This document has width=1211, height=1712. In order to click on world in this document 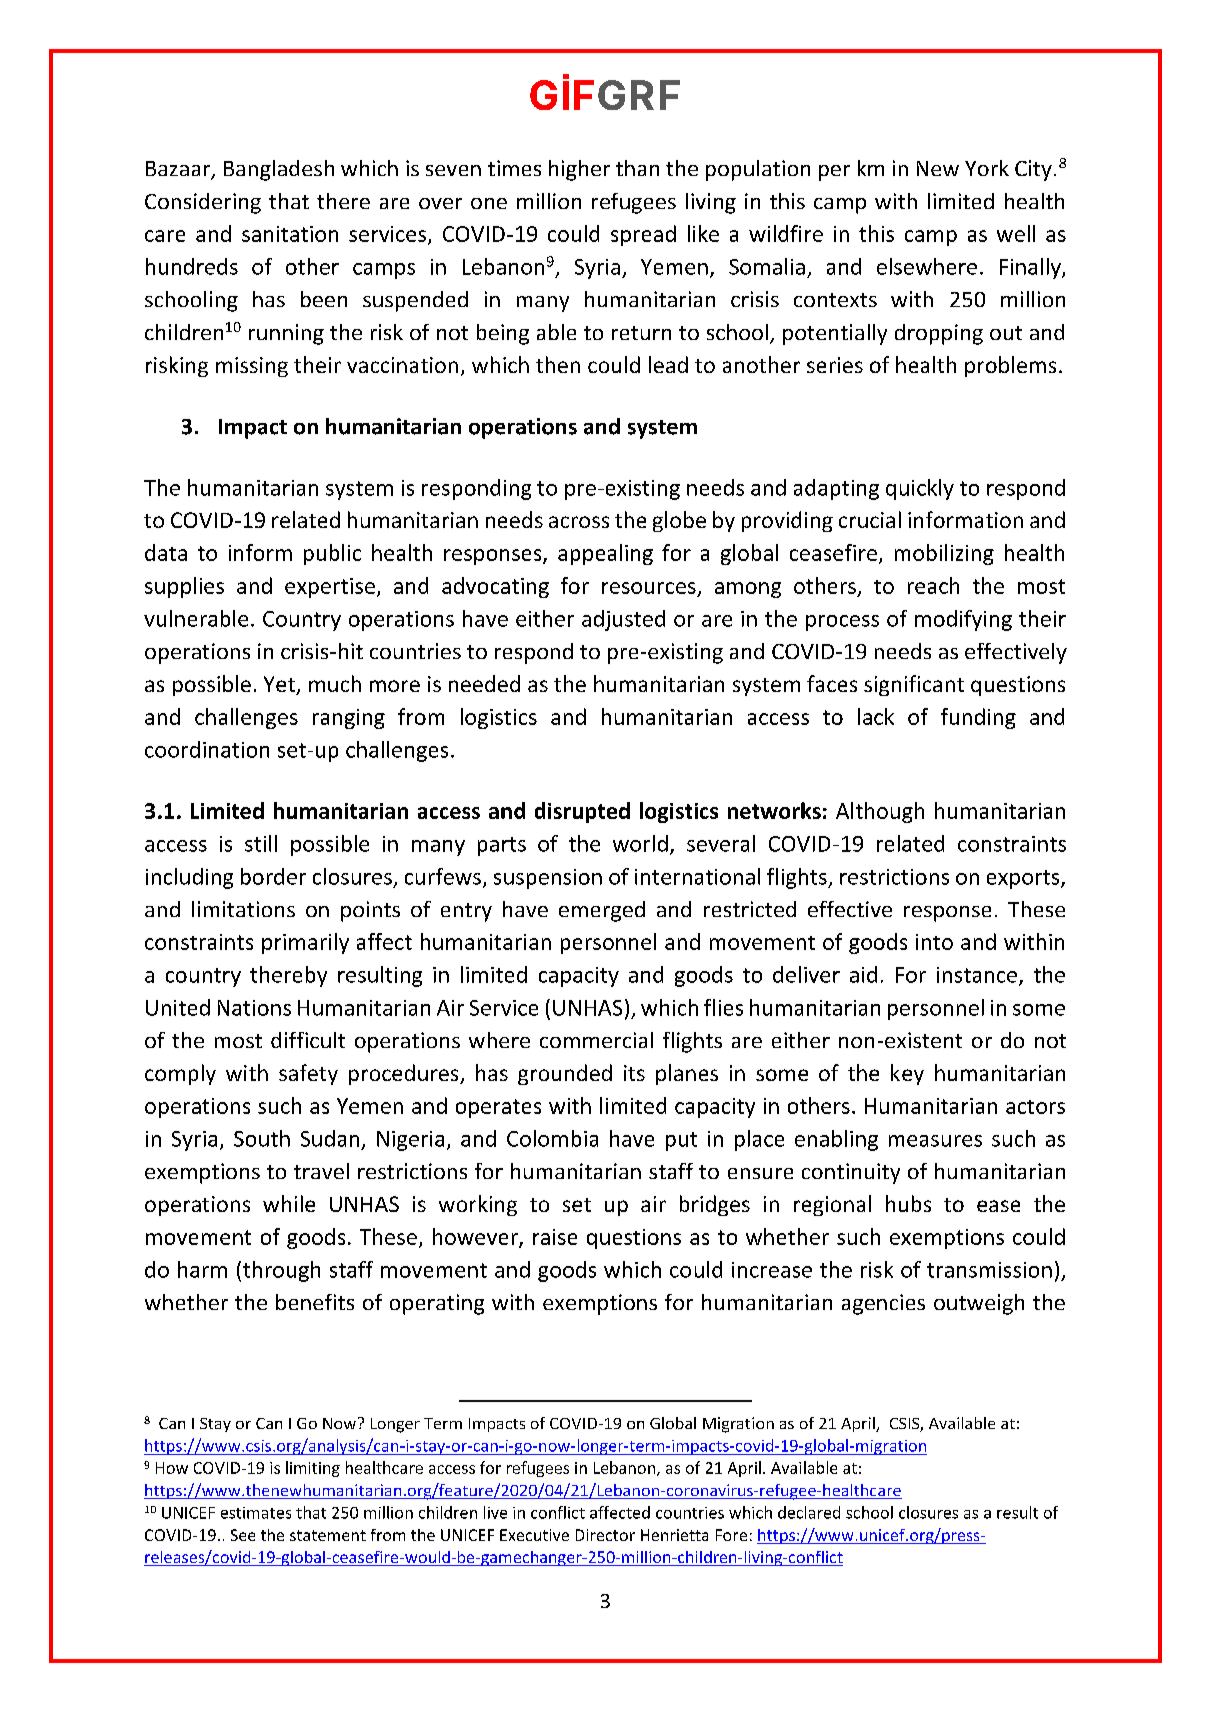, I will do `click(640, 843)`.
